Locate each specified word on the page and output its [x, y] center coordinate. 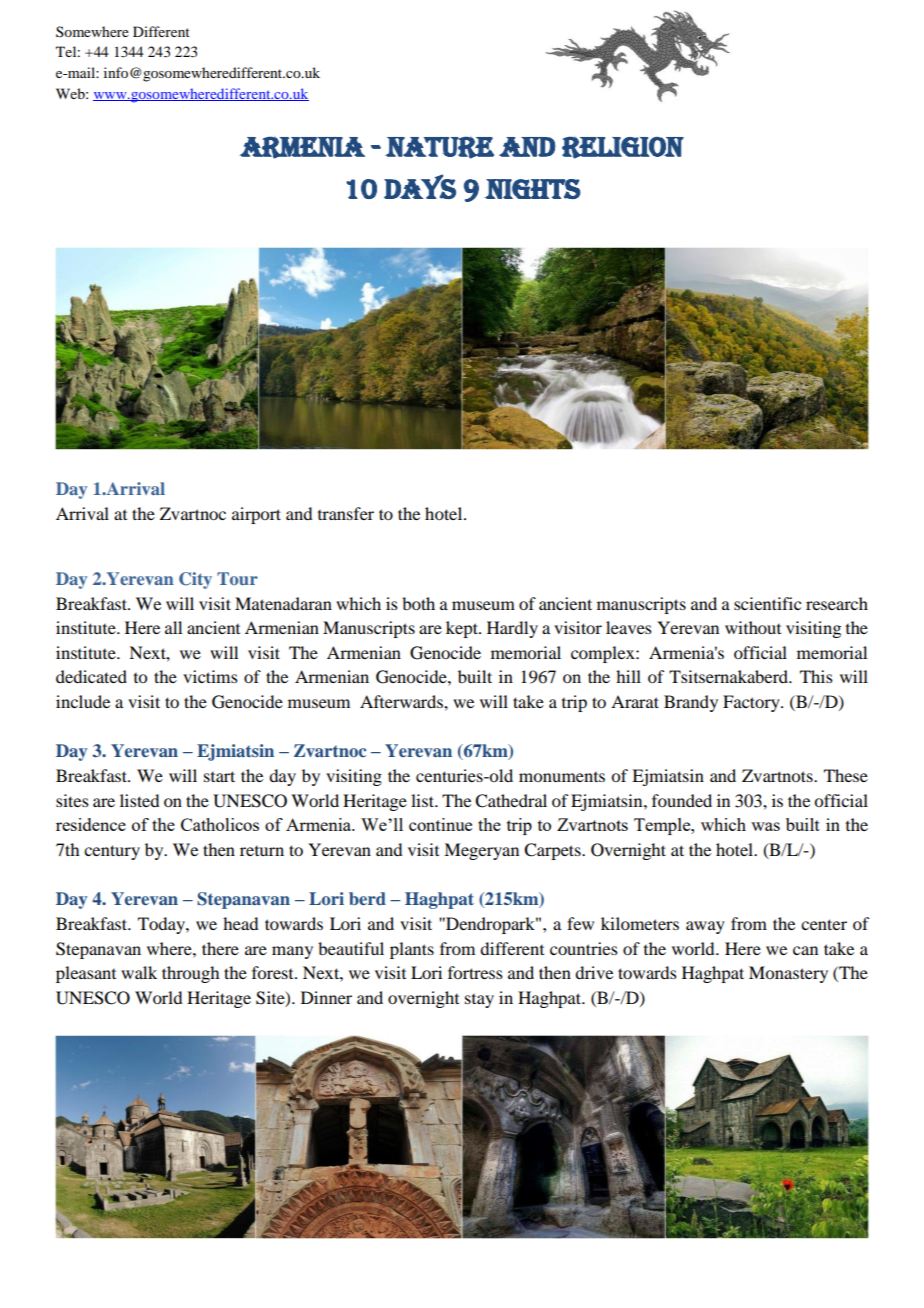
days [420, 186]
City [195, 580]
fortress [475, 972]
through [190, 974]
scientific [767, 603]
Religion [623, 147]
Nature [439, 147]
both [418, 603]
